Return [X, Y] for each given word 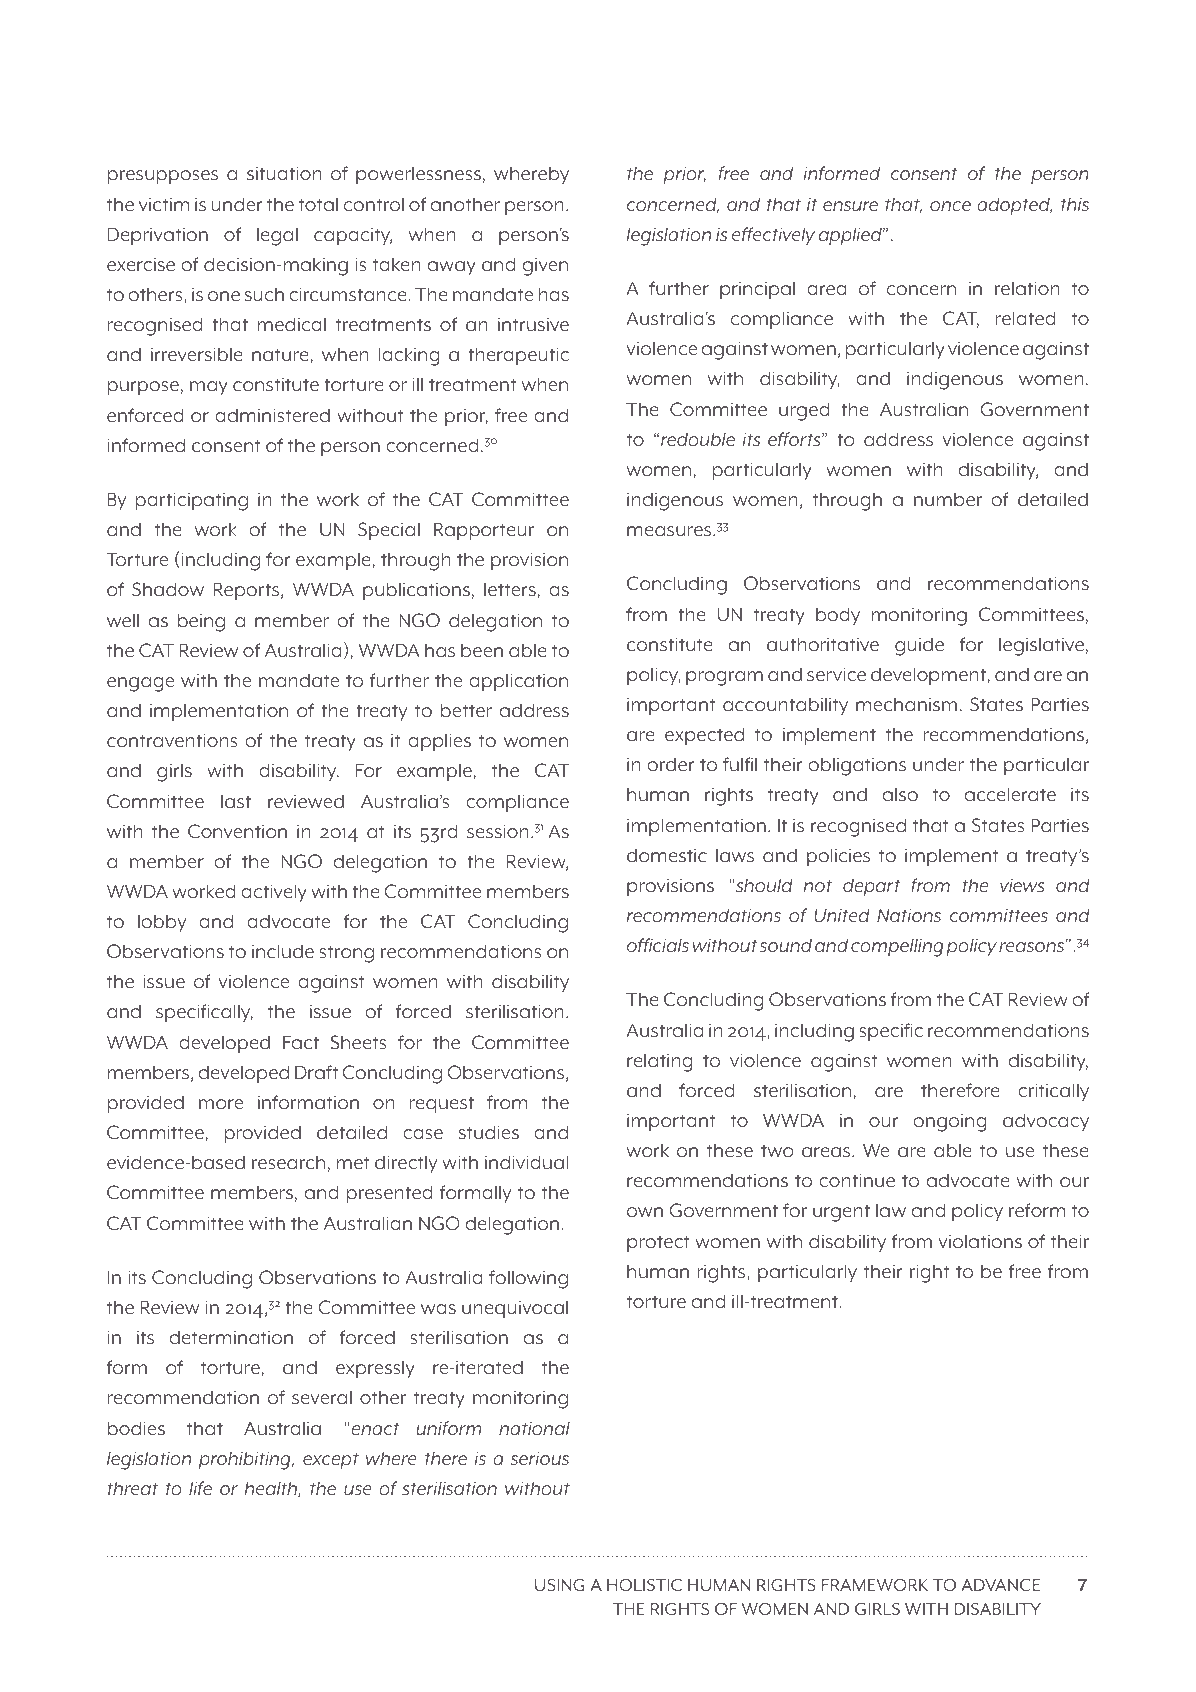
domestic [667, 855]
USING [560, 1585]
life [200, 1488]
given [545, 266]
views [1022, 885]
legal [277, 236]
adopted [1014, 206]
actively [274, 893]
